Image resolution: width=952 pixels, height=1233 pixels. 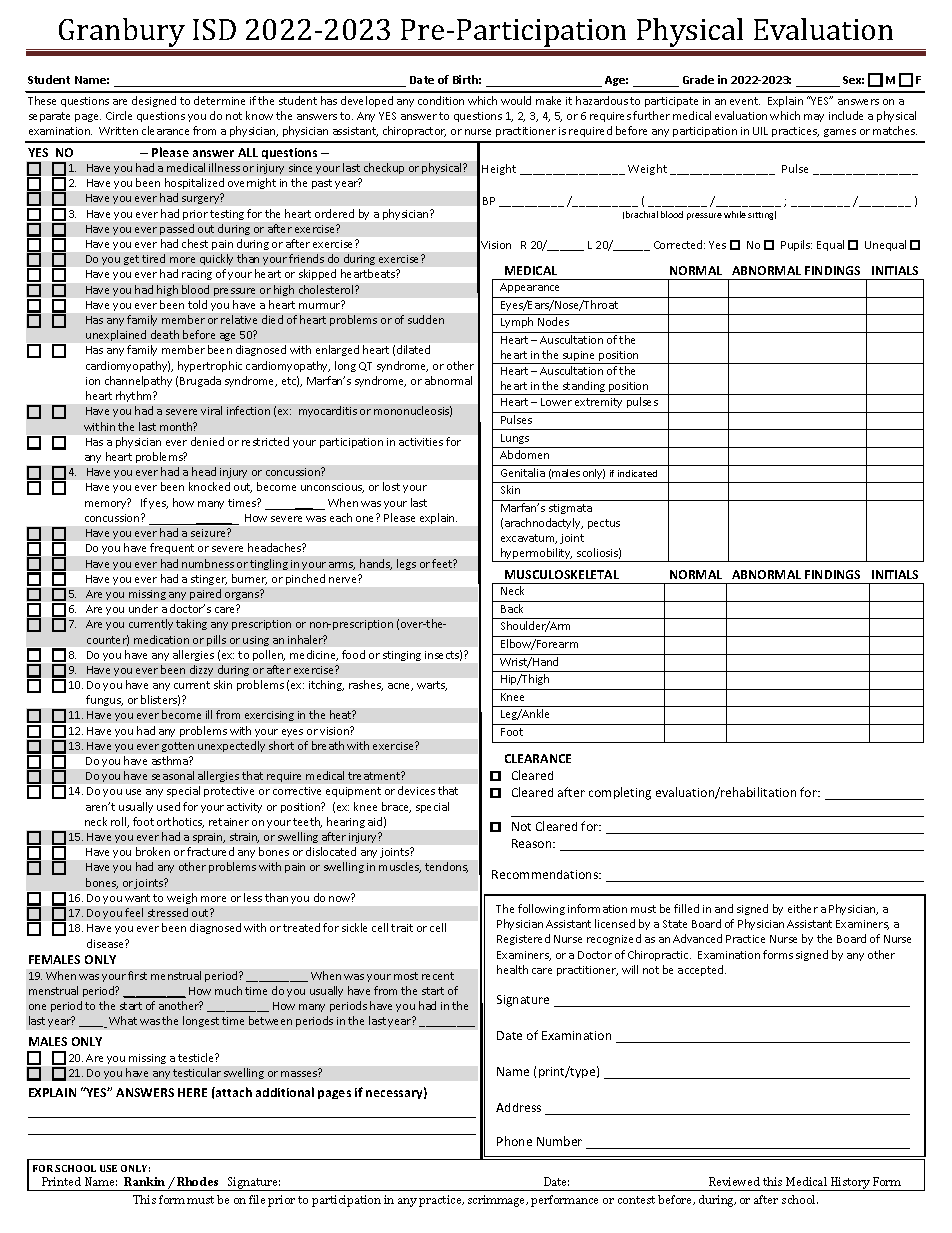 What do you see at coordinates (556, 402) in the screenshot?
I see `Lower` at bounding box center [556, 402].
